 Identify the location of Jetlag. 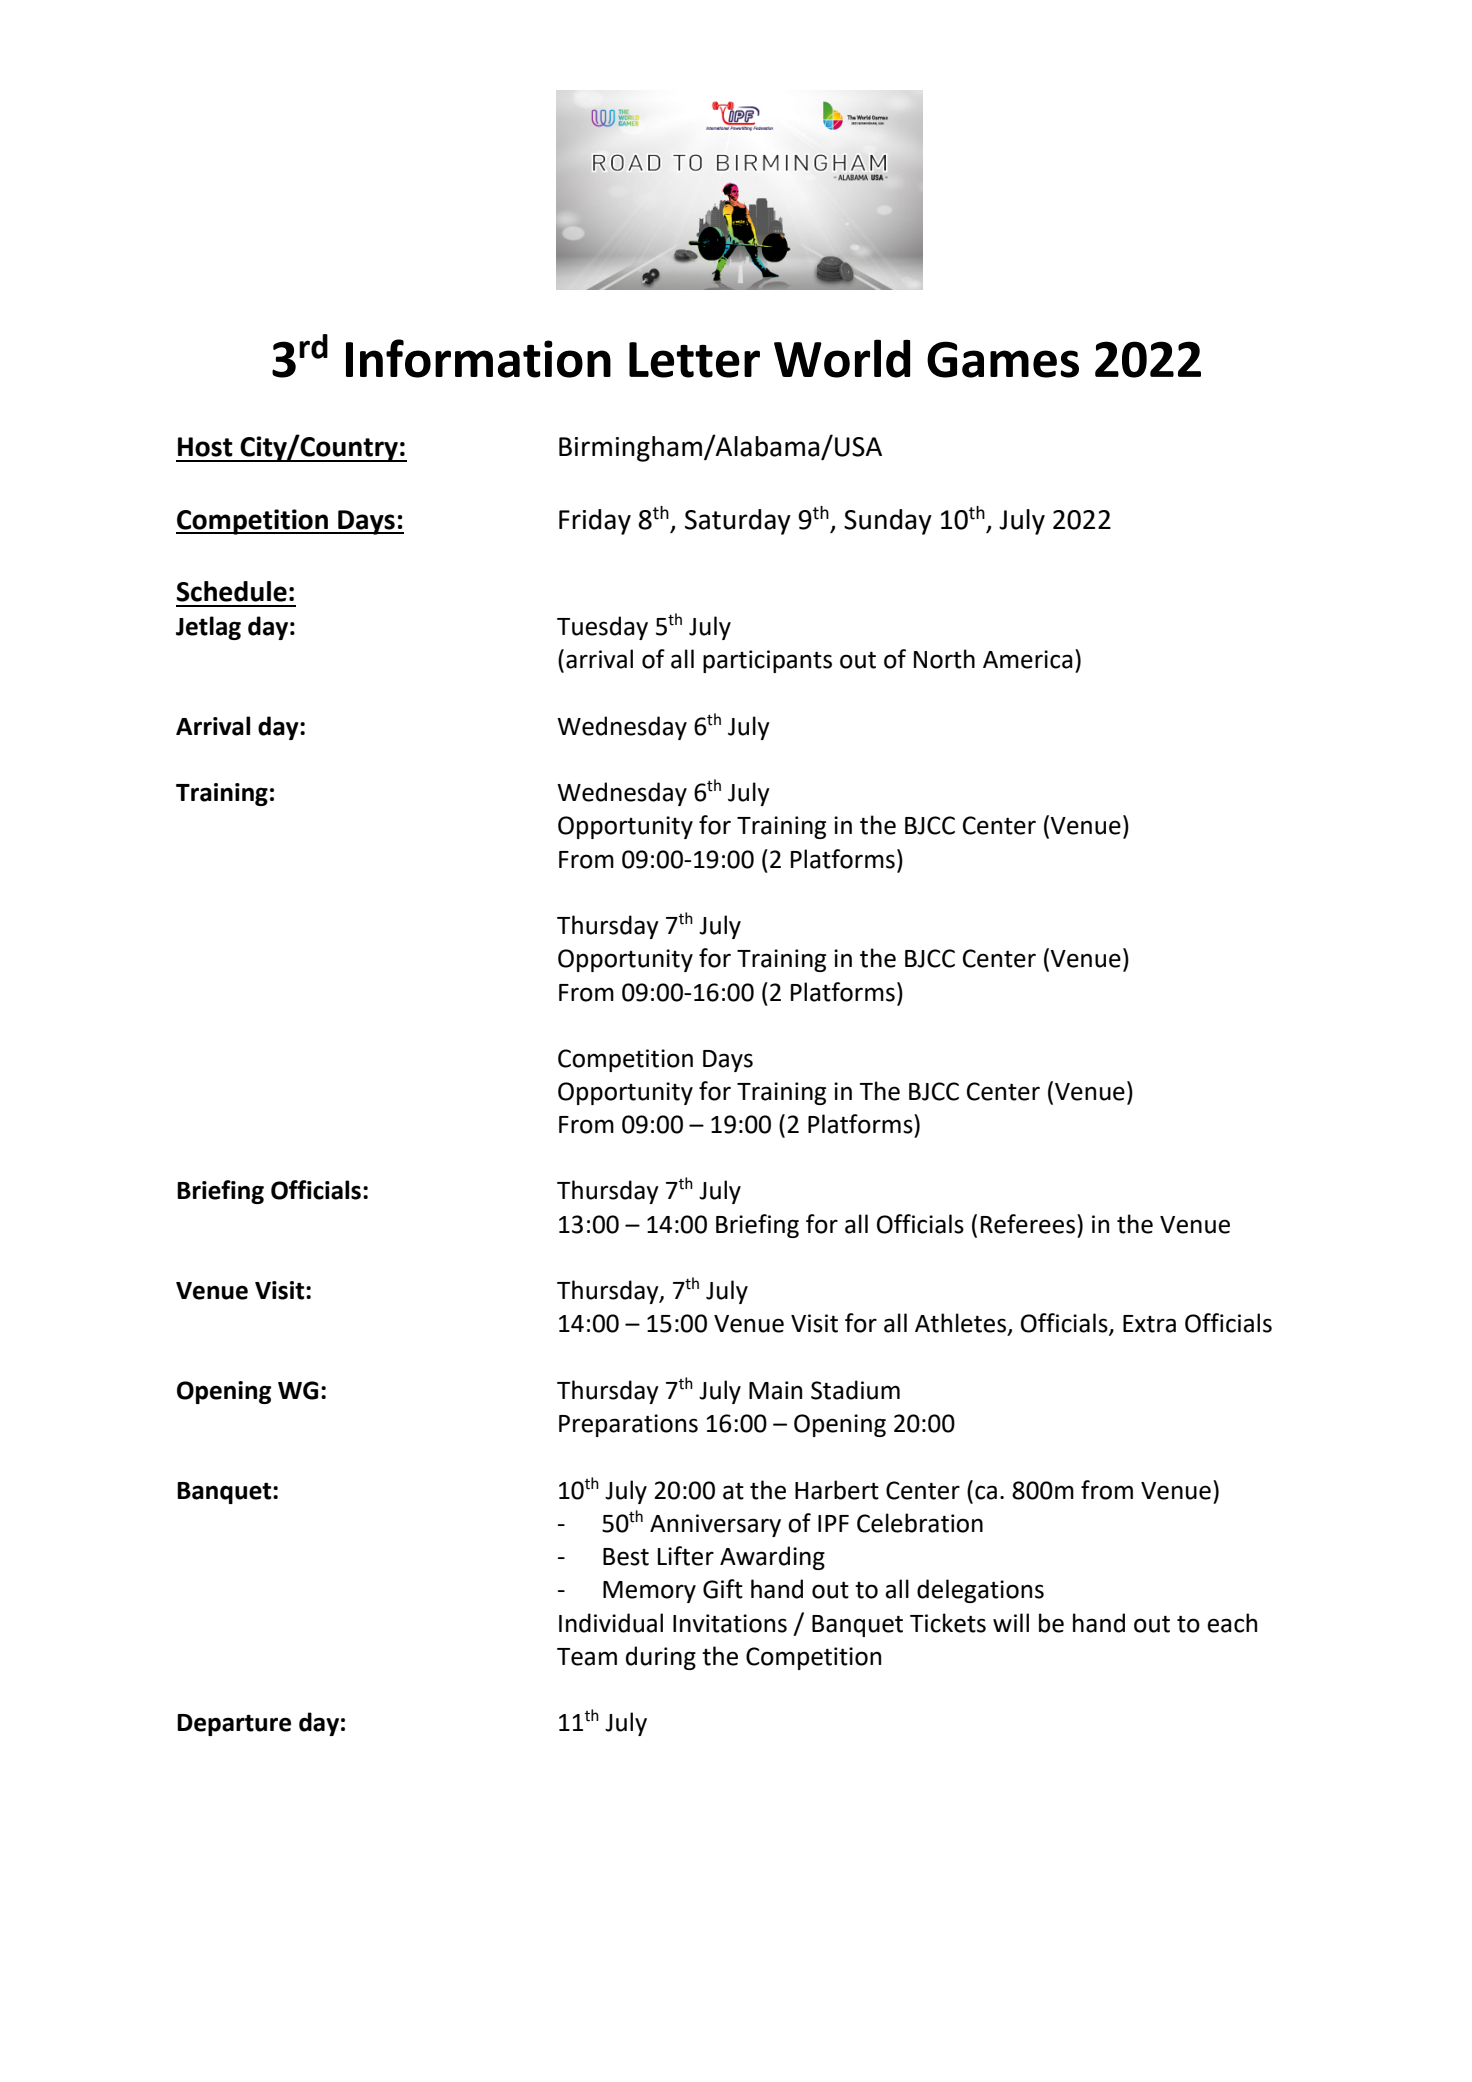
(208, 628).
